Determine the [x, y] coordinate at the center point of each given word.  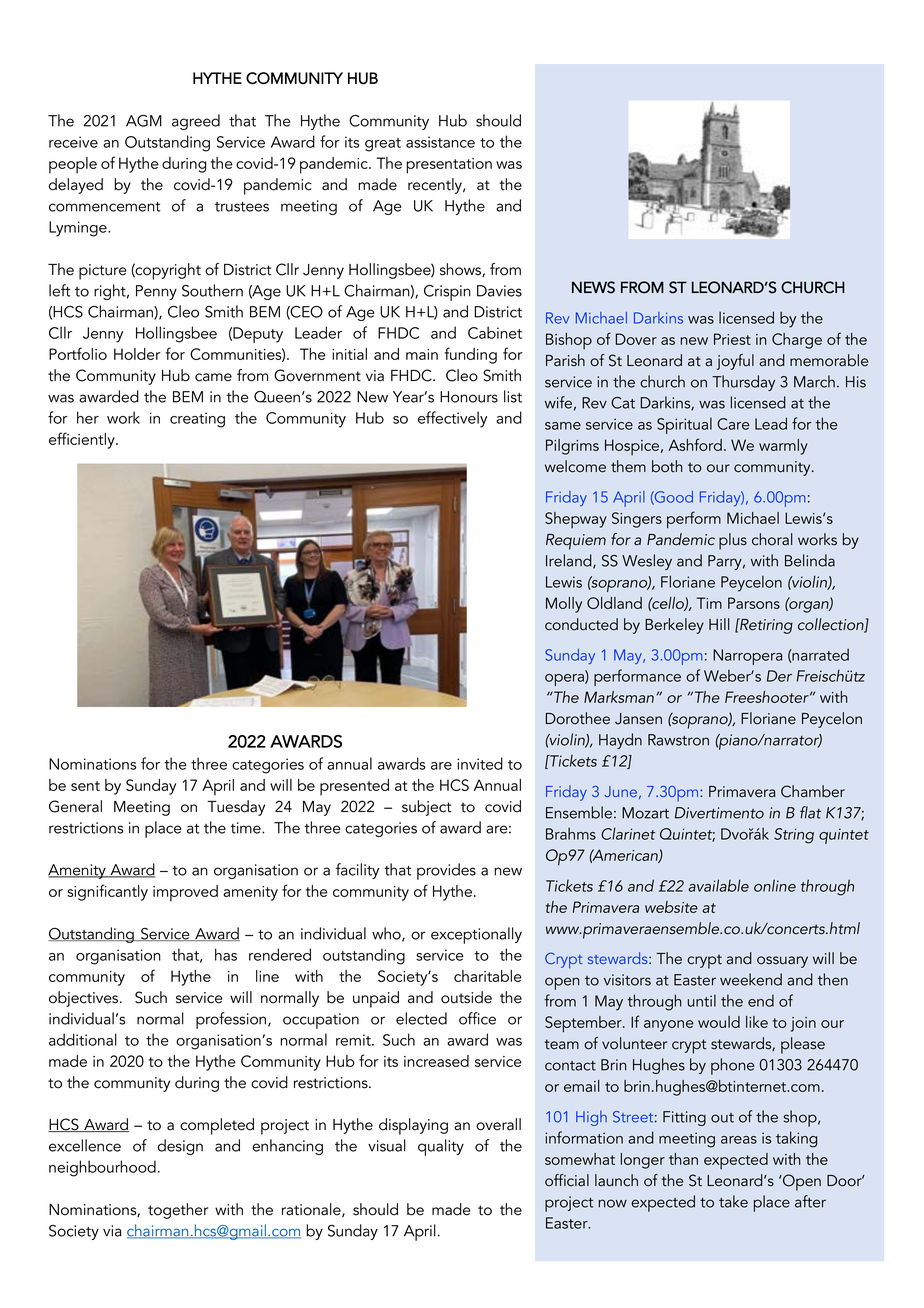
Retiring [765, 626]
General [75, 806]
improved [185, 893]
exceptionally [476, 935]
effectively [452, 419]
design [180, 1147]
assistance [440, 142]
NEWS [593, 287]
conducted [581, 624]
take [733, 1201]
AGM [144, 121]
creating [197, 420]
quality [441, 1147]
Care [733, 424]
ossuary [782, 962]
